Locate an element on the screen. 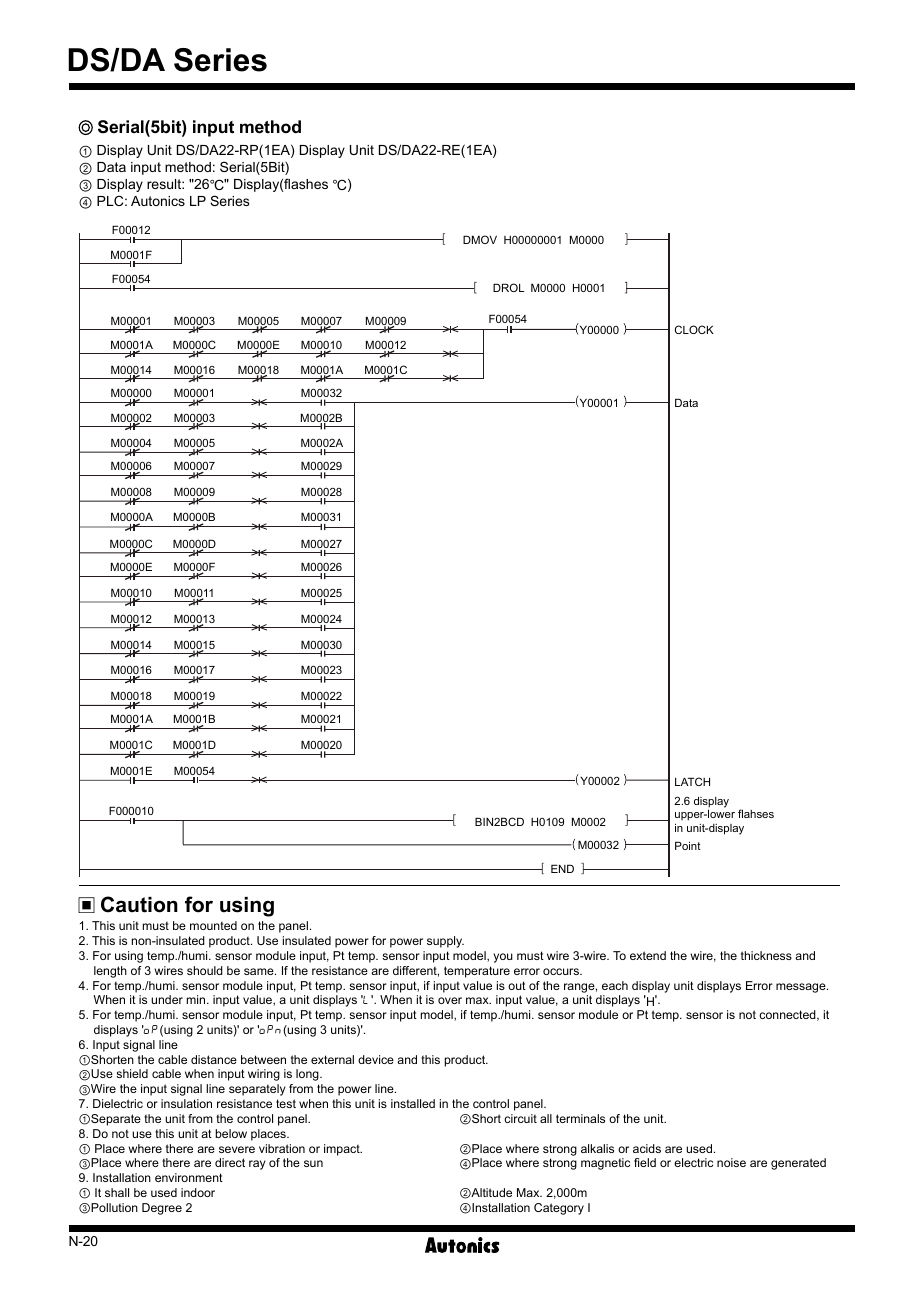 The image size is (924, 1300). extend is located at coordinates (648, 955).
